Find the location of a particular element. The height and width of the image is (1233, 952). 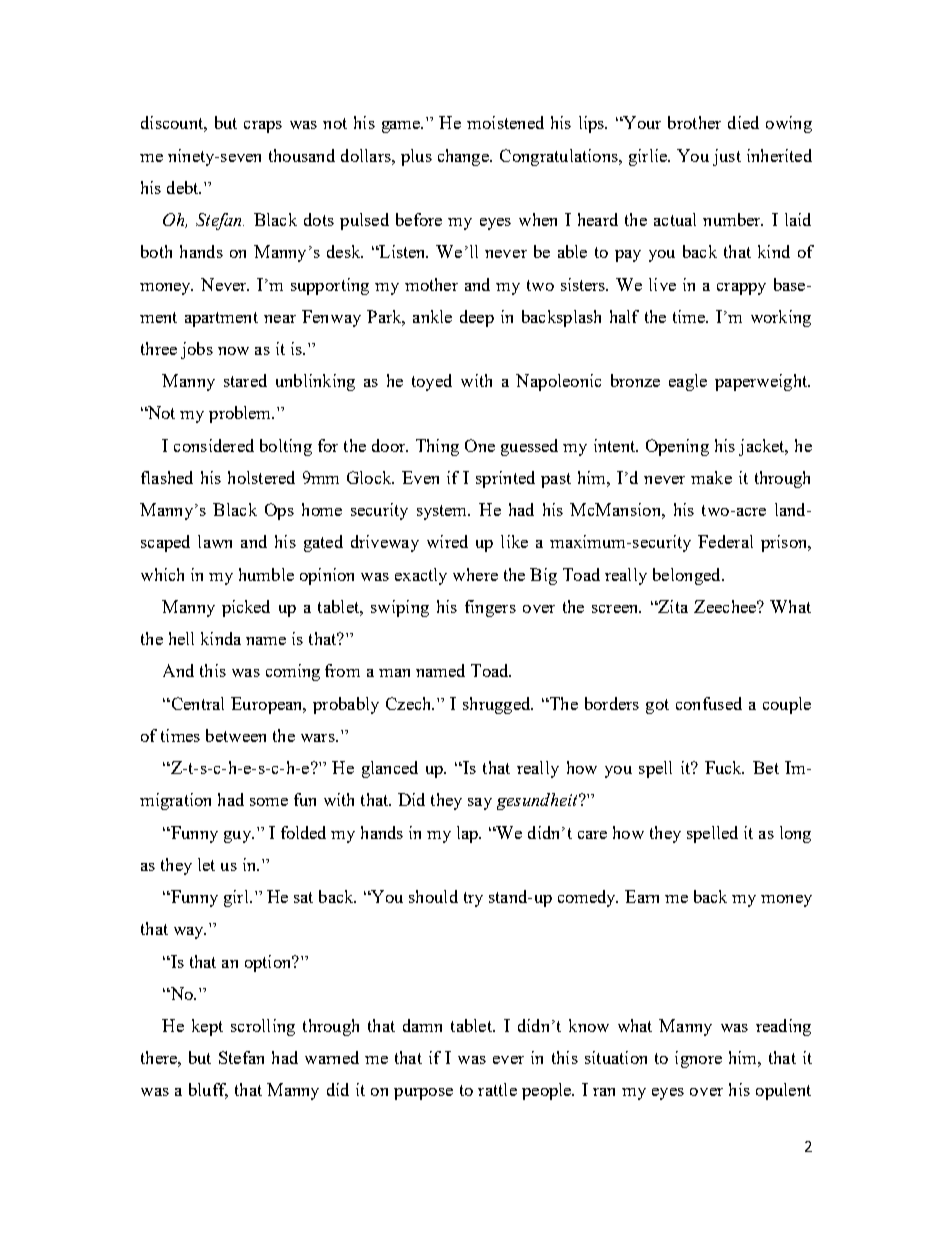

fingers is located at coordinates (490, 608).
